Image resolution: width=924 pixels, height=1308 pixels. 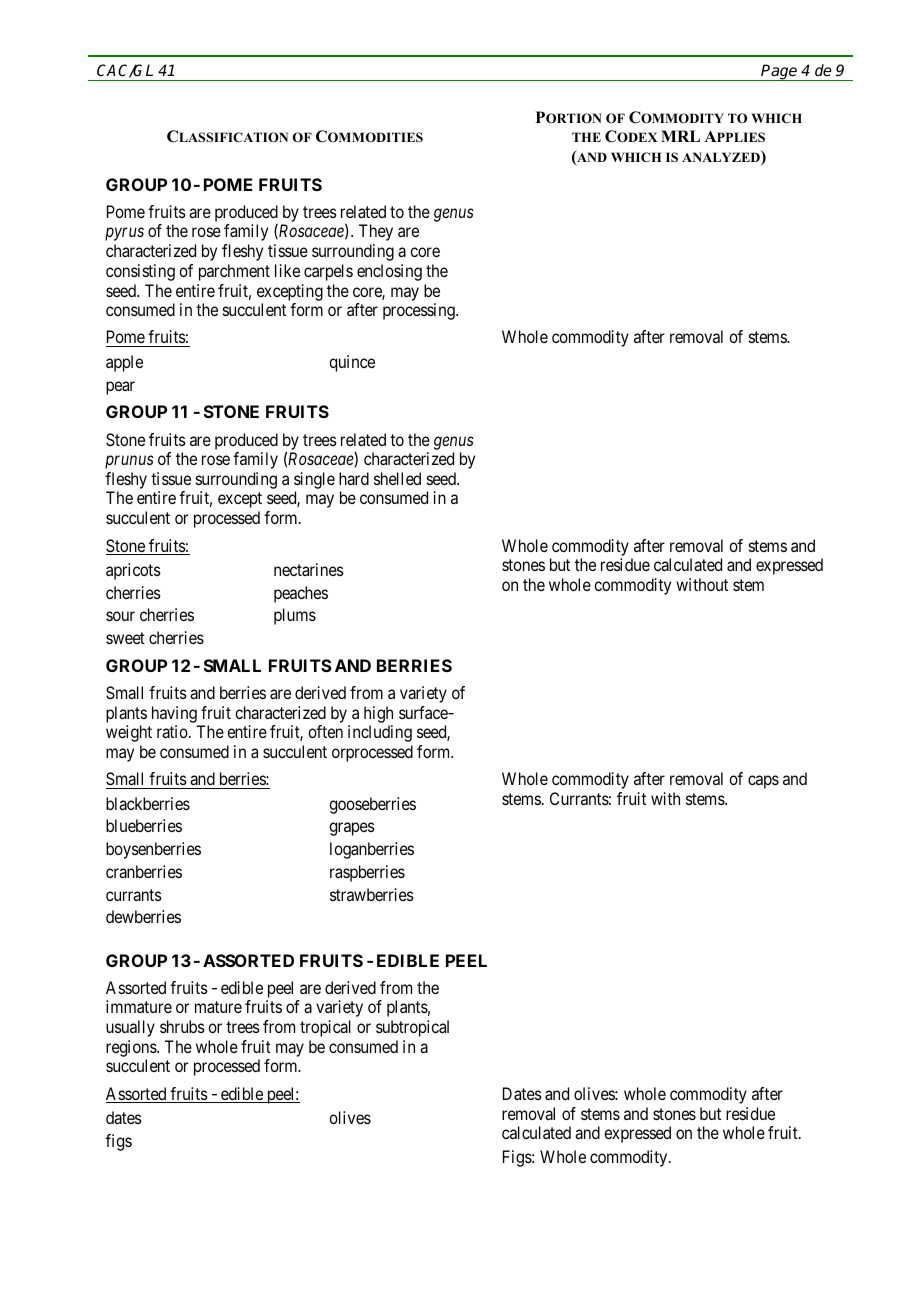 What do you see at coordinates (234, 272) in the screenshot?
I see `parchment` at bounding box center [234, 272].
